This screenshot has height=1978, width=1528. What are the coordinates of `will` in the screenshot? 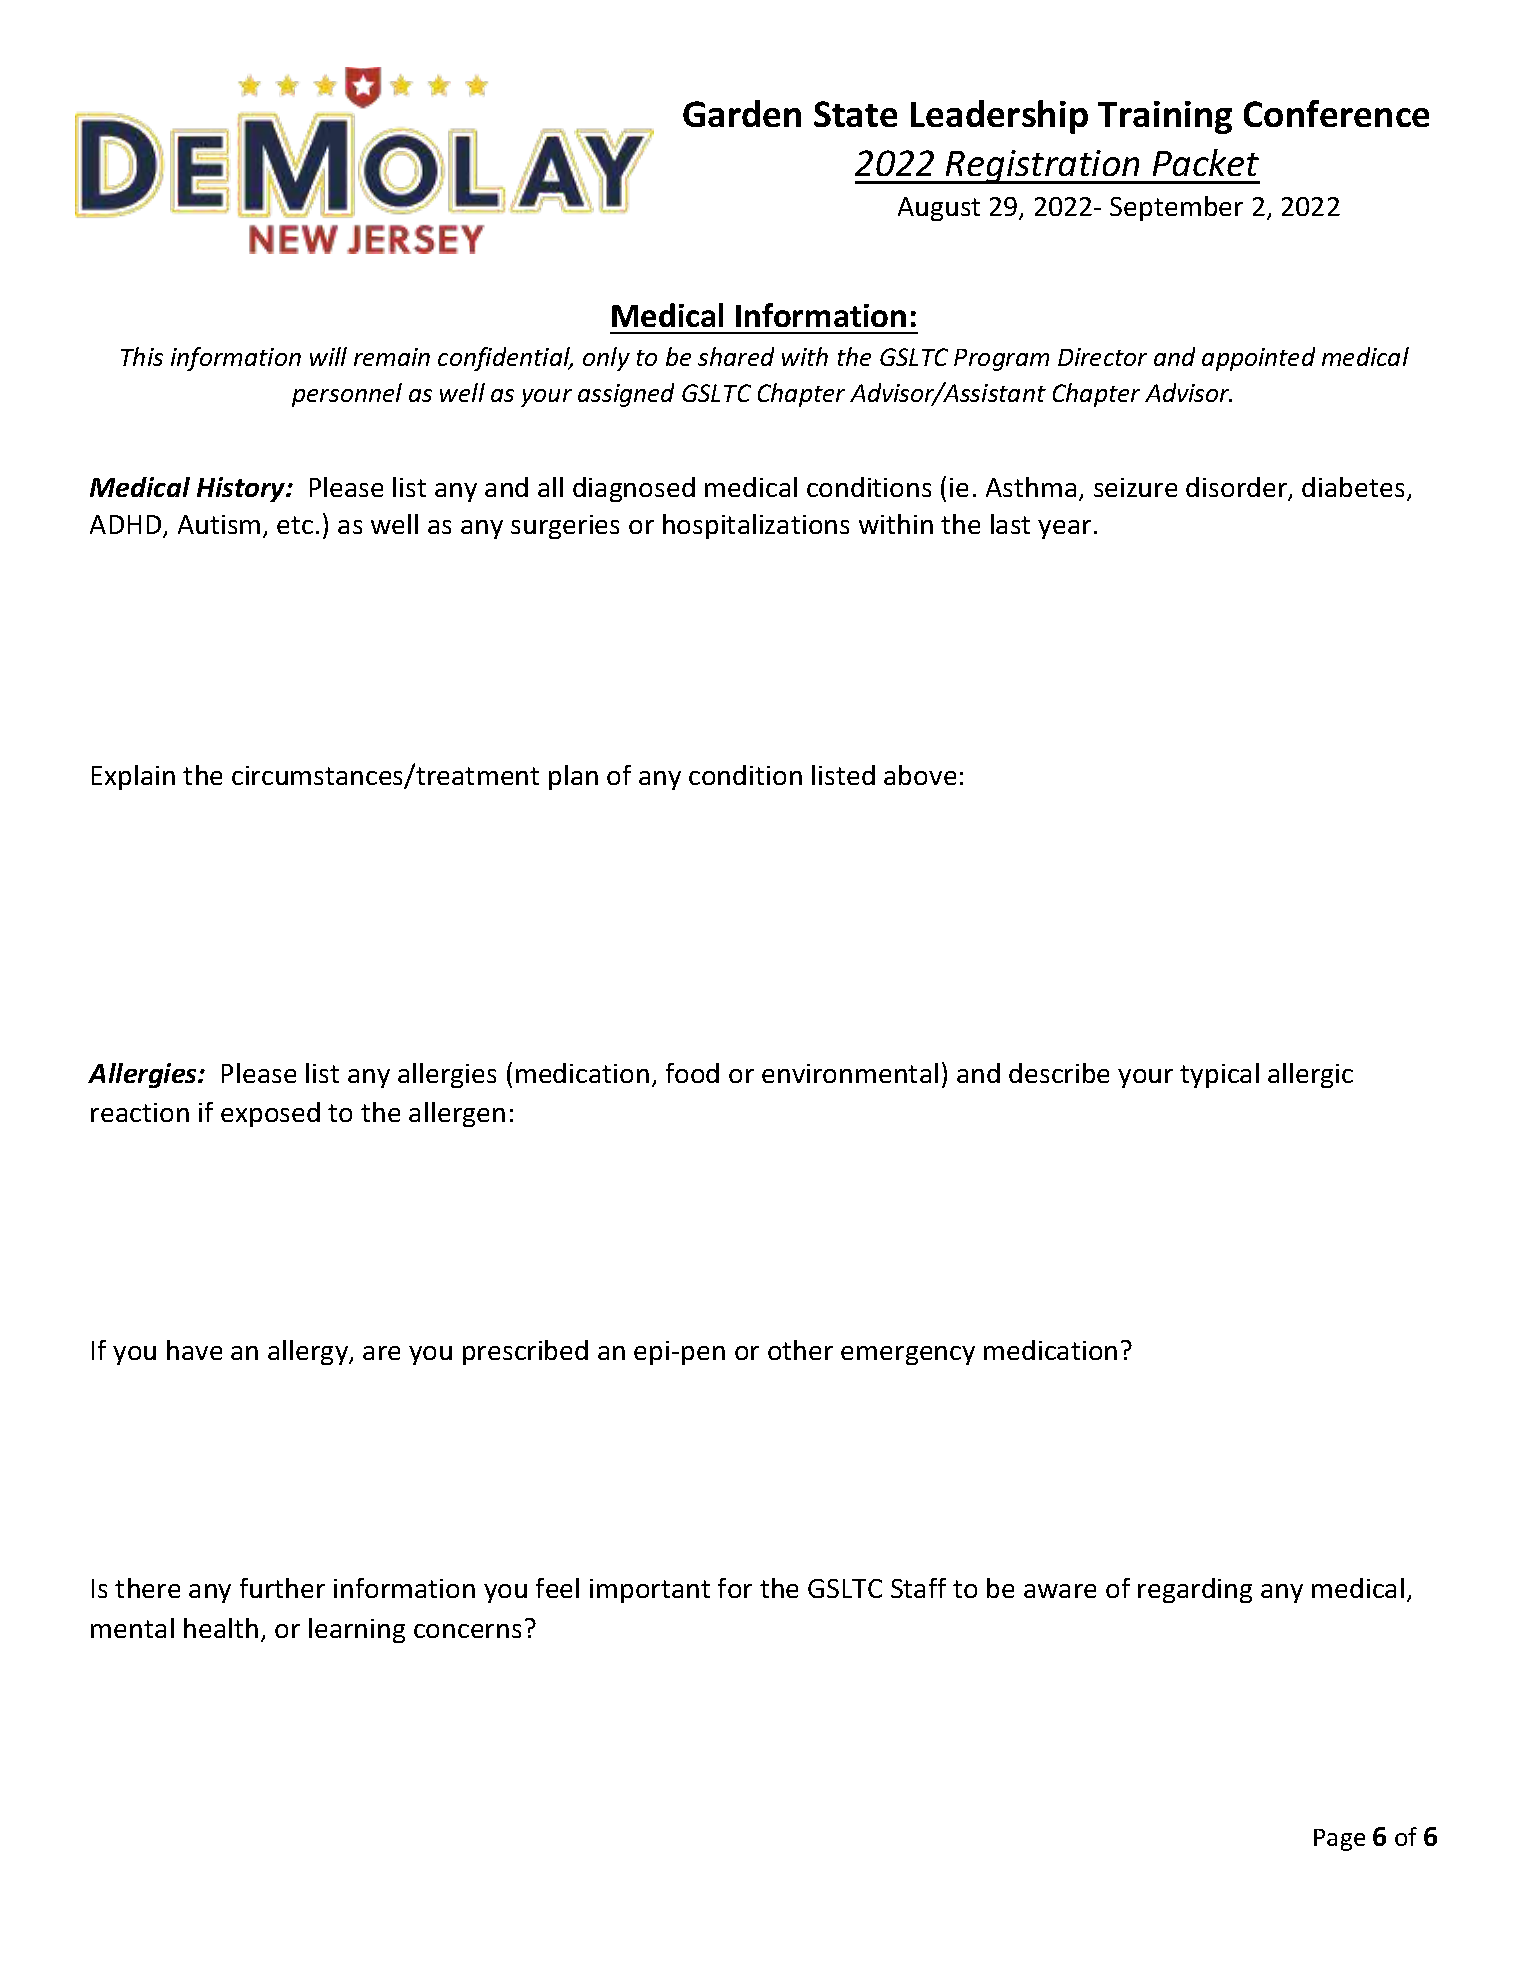 It's located at (328, 356).
